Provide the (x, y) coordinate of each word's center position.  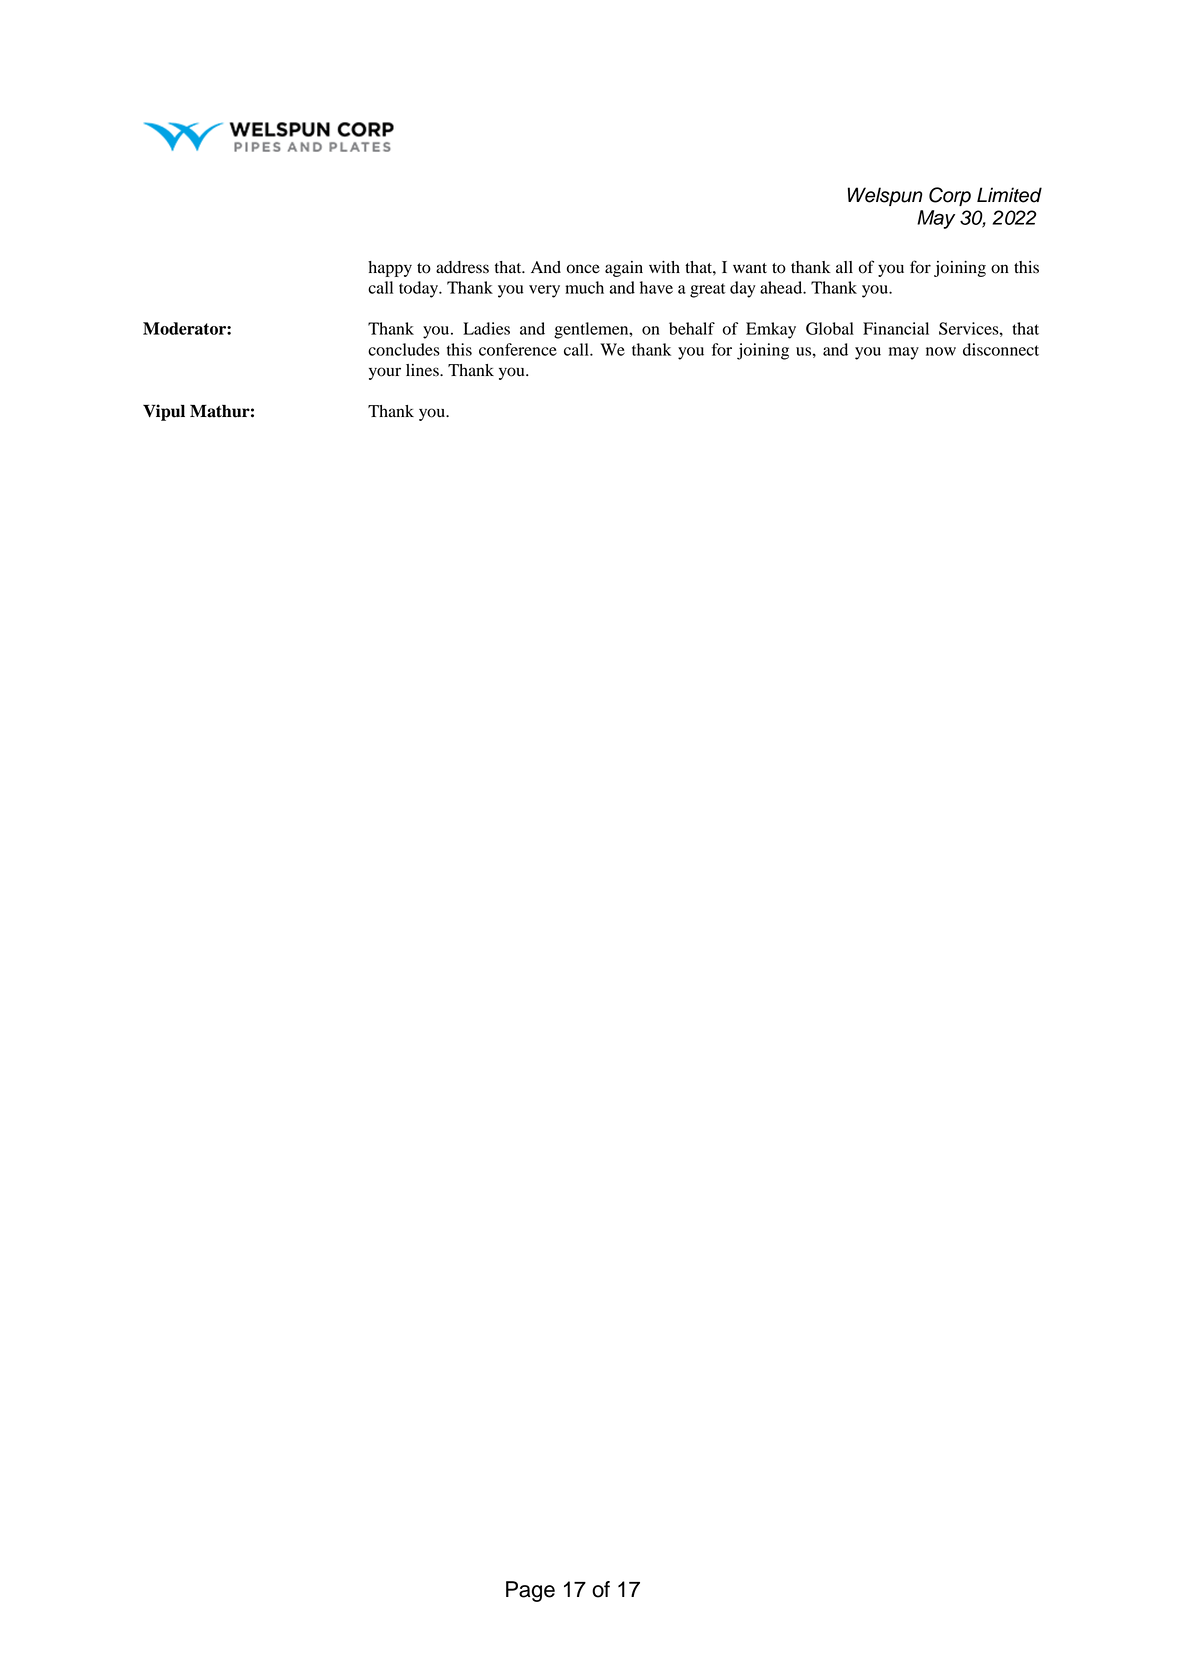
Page (530, 1591)
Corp (950, 196)
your (385, 373)
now (941, 351)
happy (390, 269)
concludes (404, 349)
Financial (896, 328)
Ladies (486, 328)
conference (518, 349)
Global (830, 328)
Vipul (164, 412)
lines (423, 370)
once (583, 269)
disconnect (1001, 349)
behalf (692, 328)
